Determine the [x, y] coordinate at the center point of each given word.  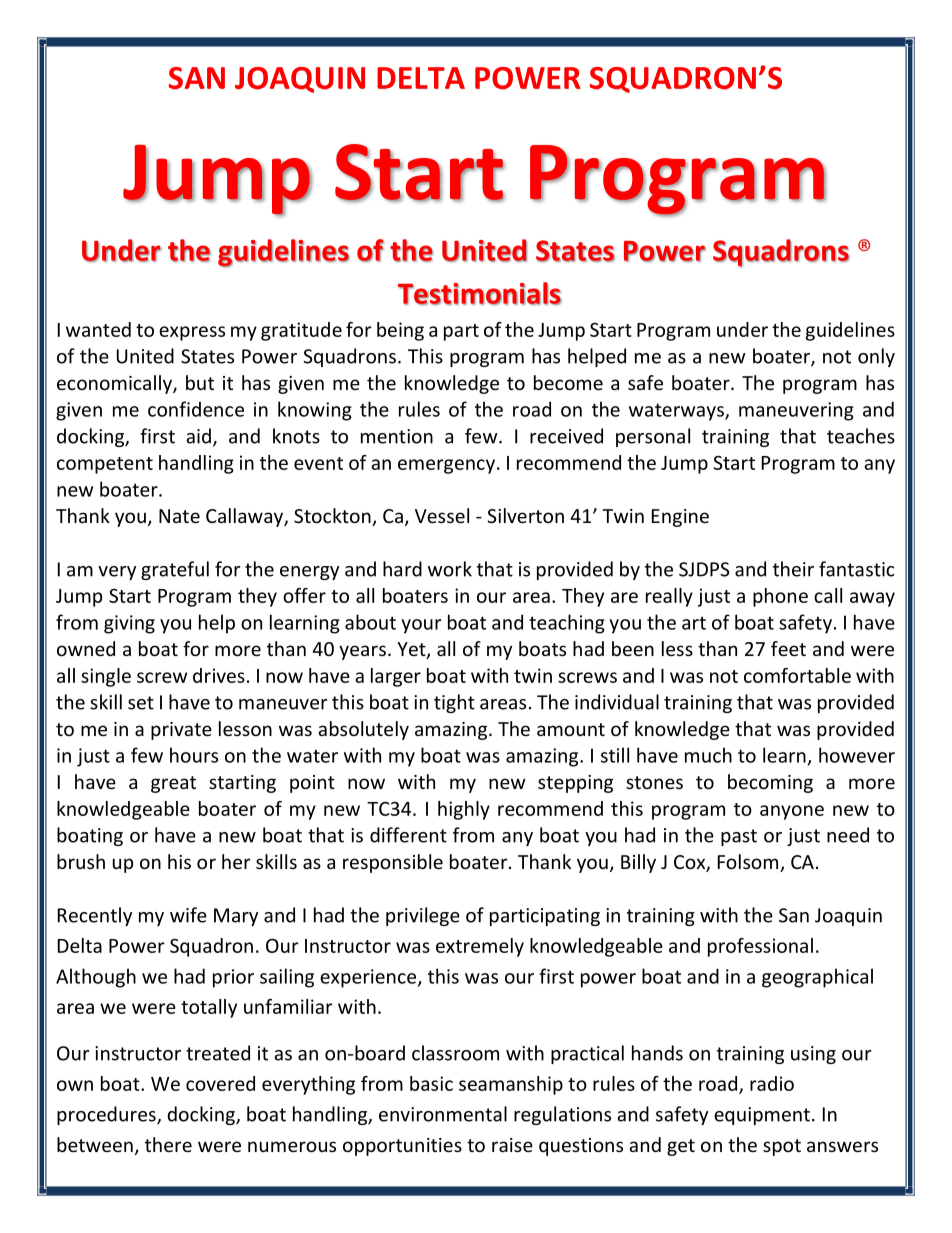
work [450, 569]
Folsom [749, 863]
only [876, 357]
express [192, 333]
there [168, 1144]
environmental [443, 1114]
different [408, 835]
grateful [175, 570]
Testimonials [480, 293]
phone [780, 597]
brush [81, 861]
